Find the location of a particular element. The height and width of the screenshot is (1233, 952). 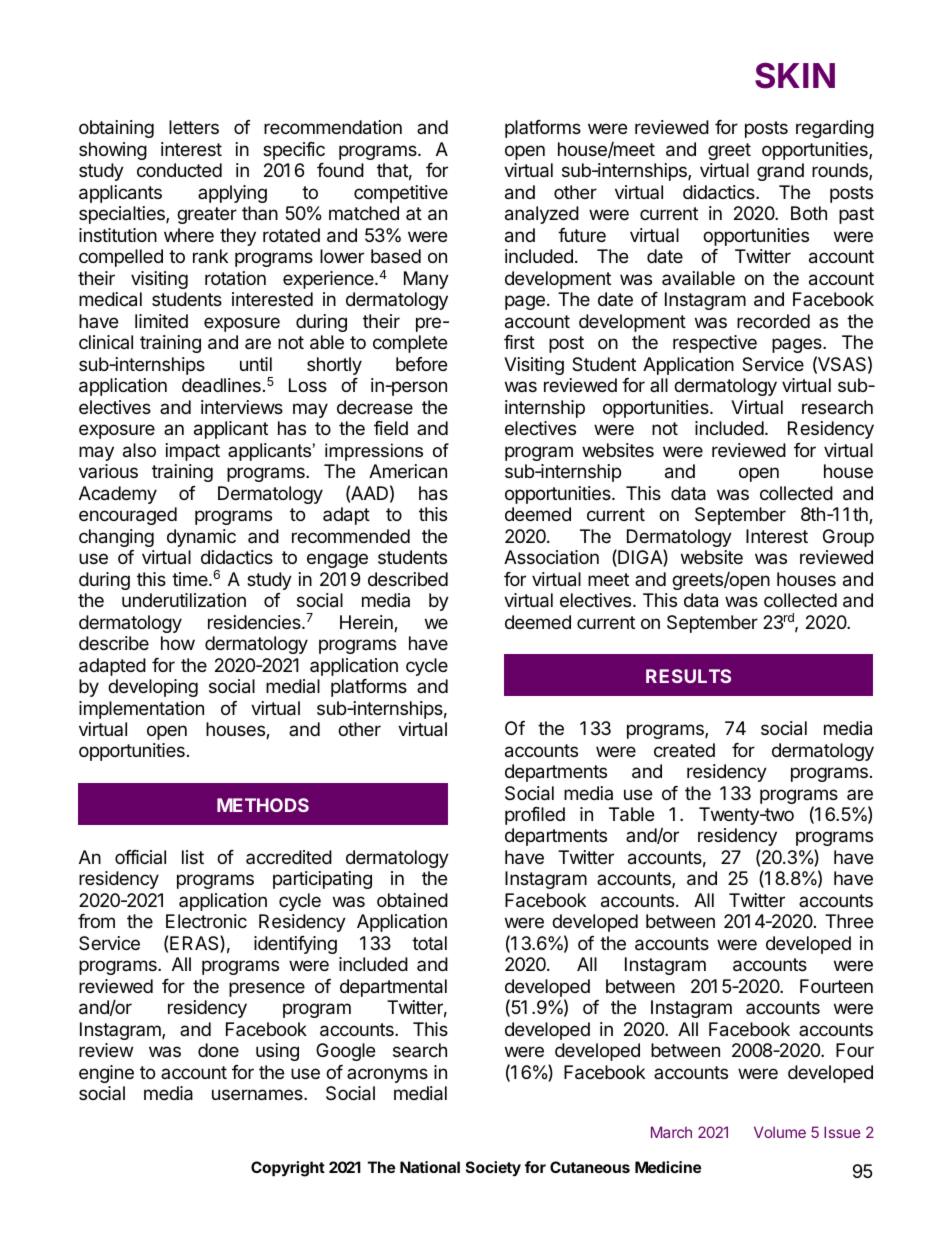

Herein is located at coordinates (367, 623).
